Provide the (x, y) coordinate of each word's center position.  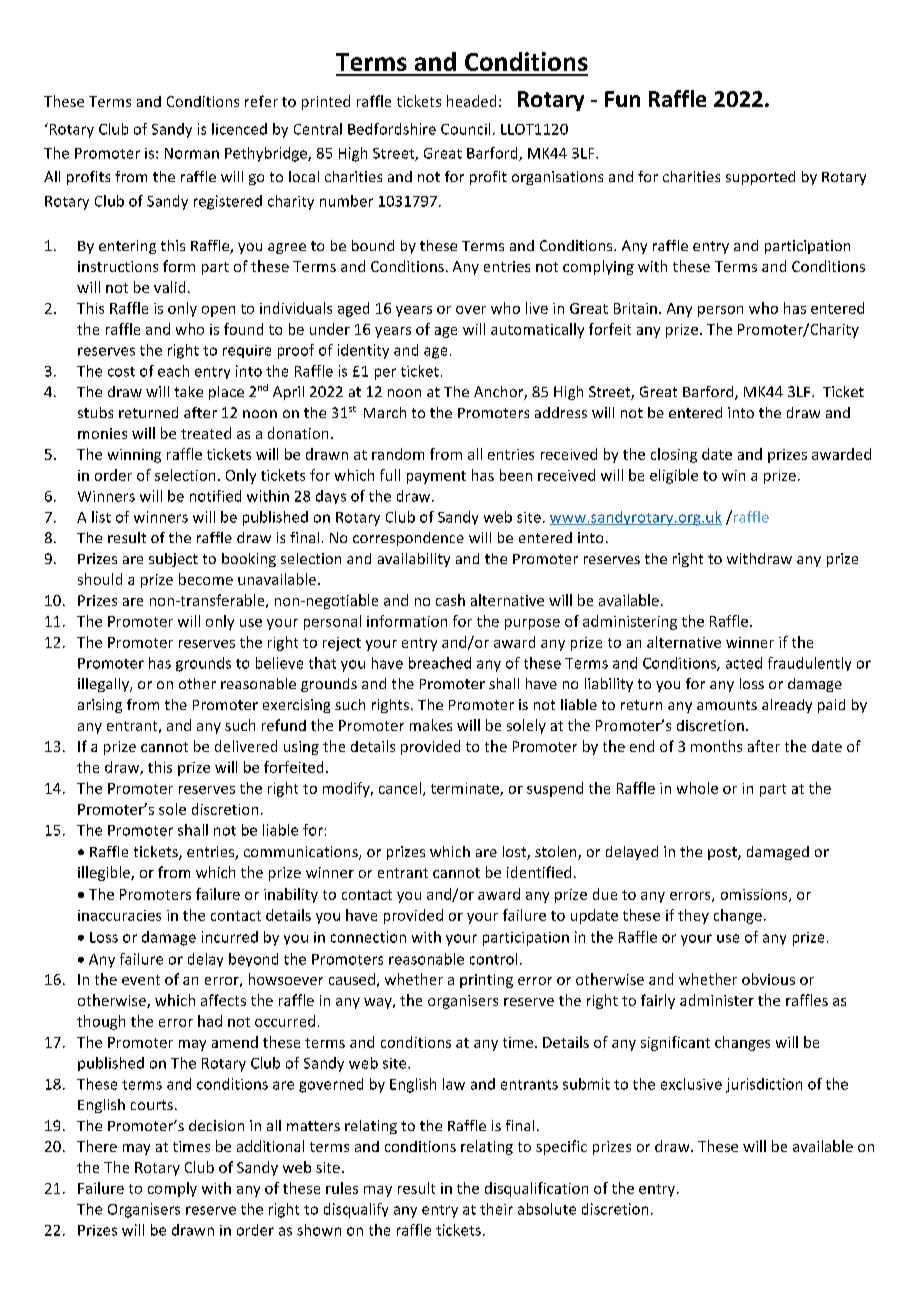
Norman (192, 153)
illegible (105, 873)
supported (760, 178)
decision (216, 1125)
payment (436, 477)
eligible (674, 476)
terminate (466, 789)
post (723, 853)
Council (465, 129)
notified (215, 496)
